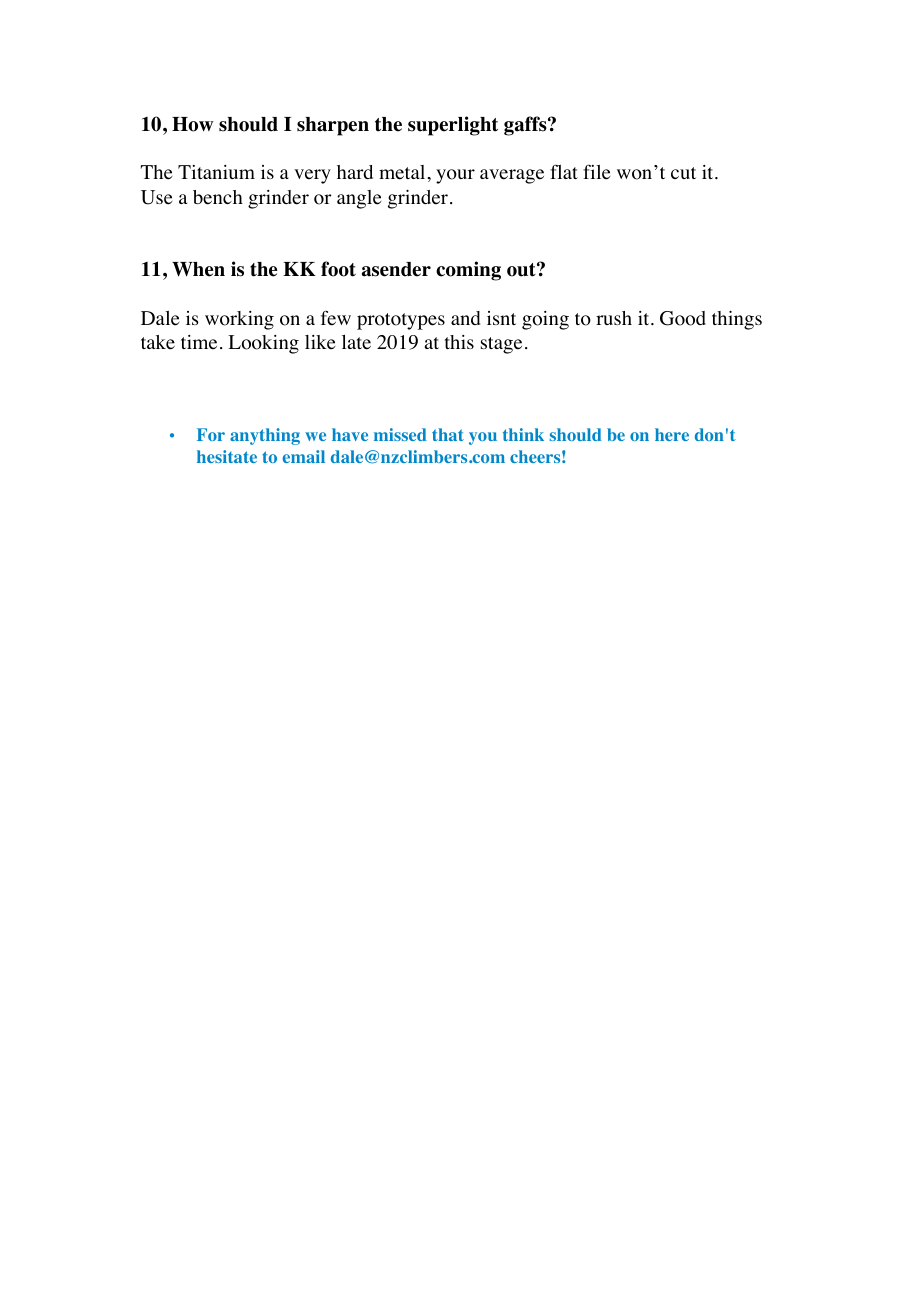 Image resolution: width=924 pixels, height=1308 pixels. I want to click on When, so click(198, 269).
